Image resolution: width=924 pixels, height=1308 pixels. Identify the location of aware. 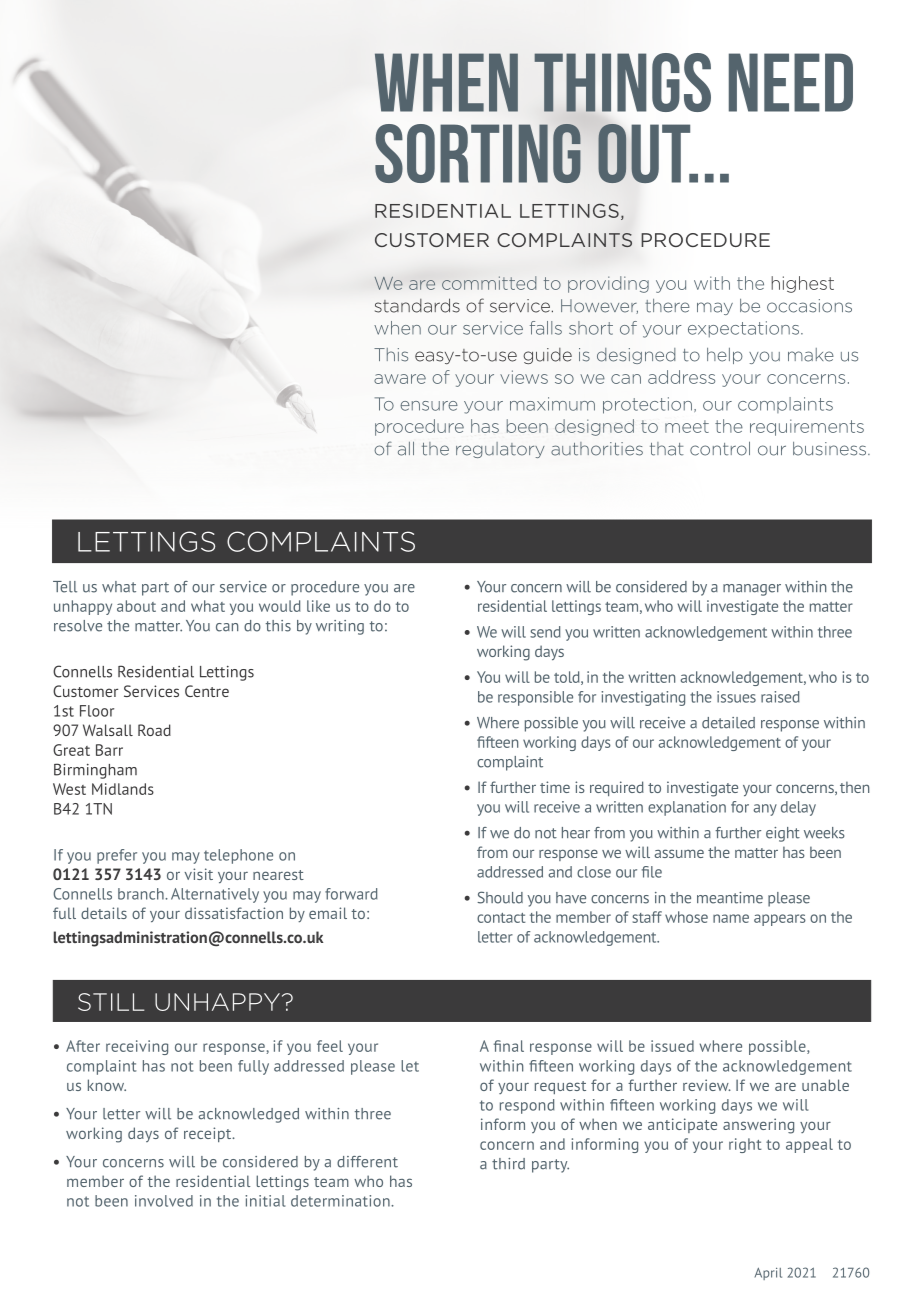
(400, 379).
